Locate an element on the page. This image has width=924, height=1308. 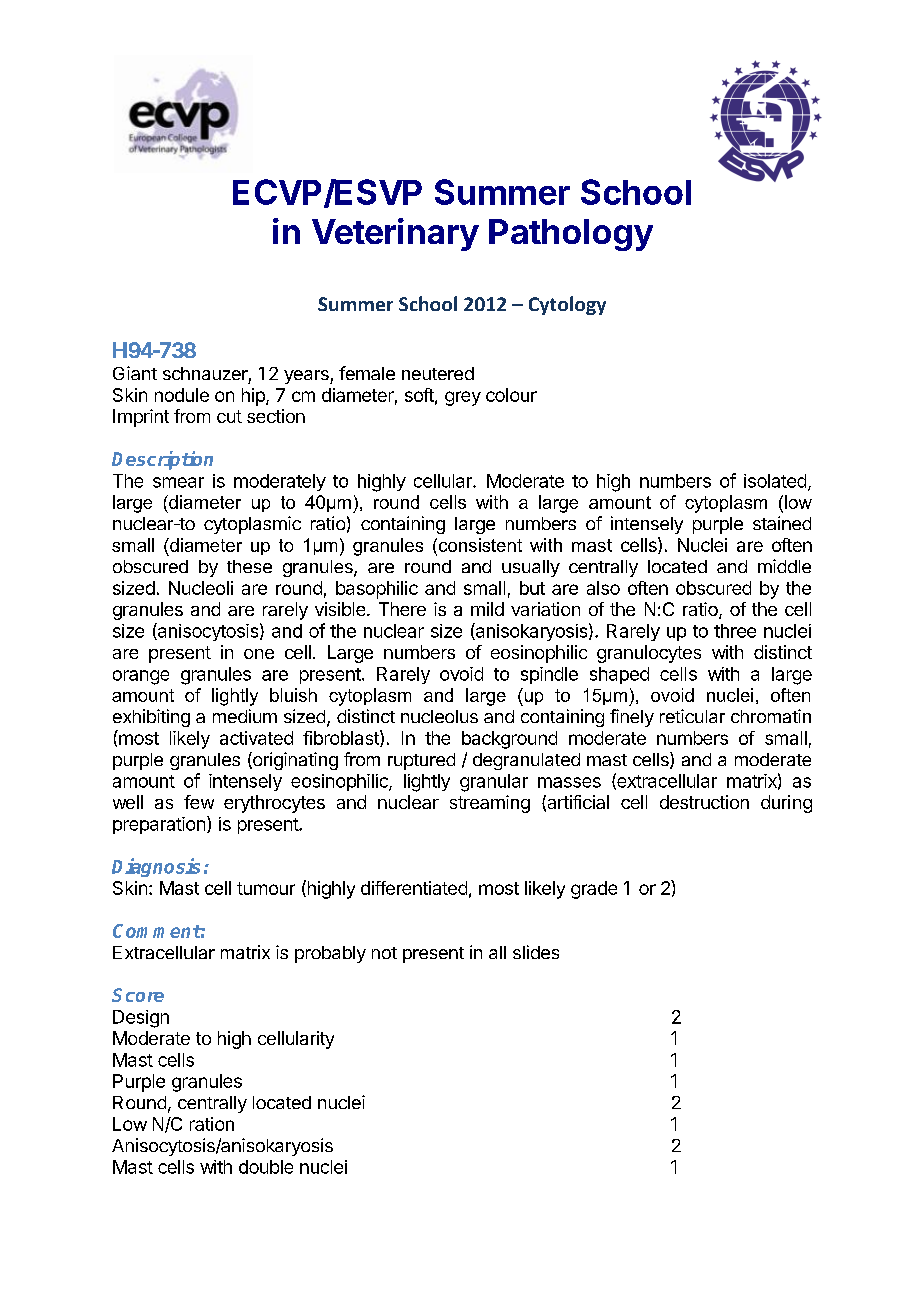
grade is located at coordinates (594, 890).
